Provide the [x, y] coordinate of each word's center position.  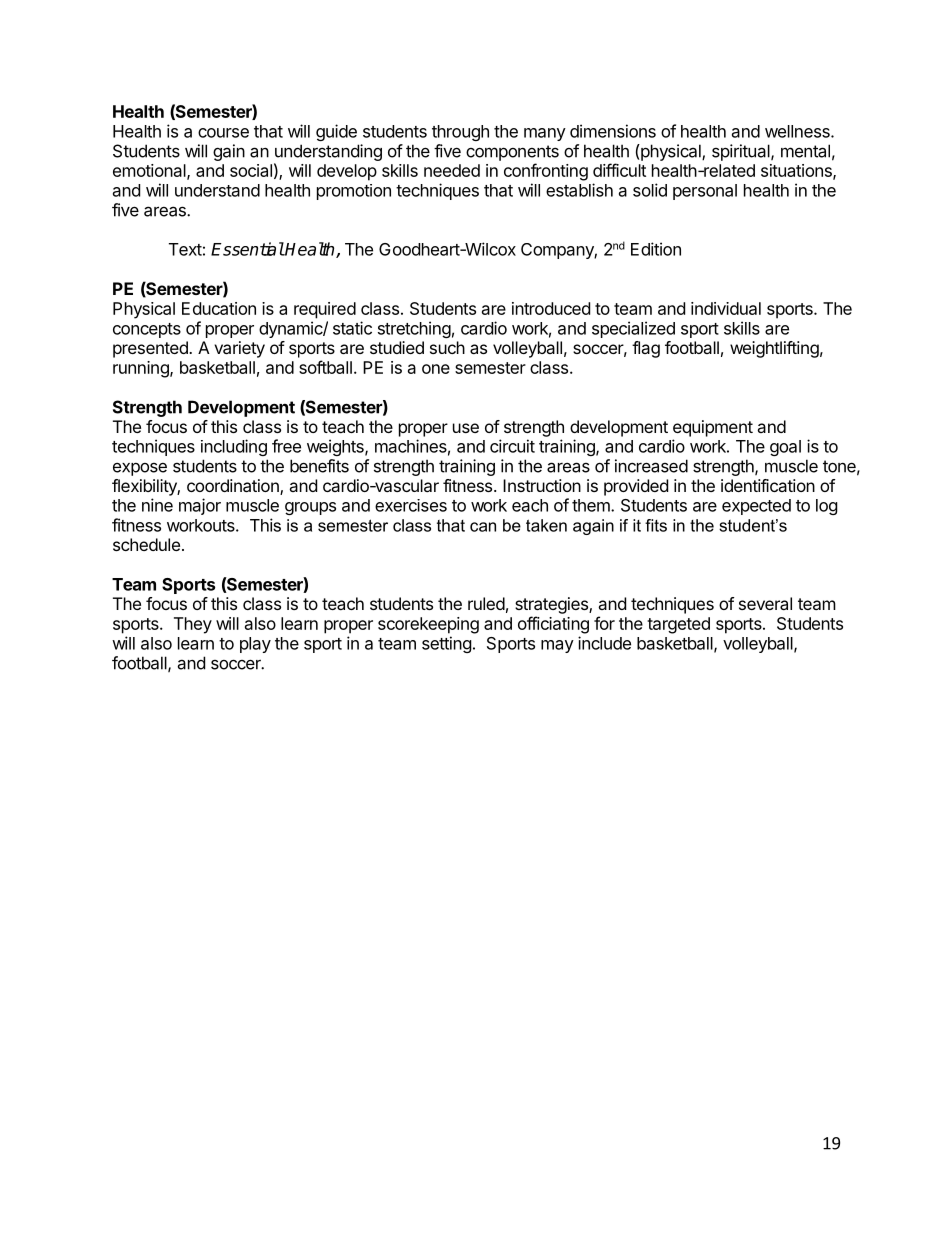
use [466, 428]
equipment [713, 428]
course [223, 133]
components [512, 153]
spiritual [742, 152]
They [193, 625]
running [142, 369]
